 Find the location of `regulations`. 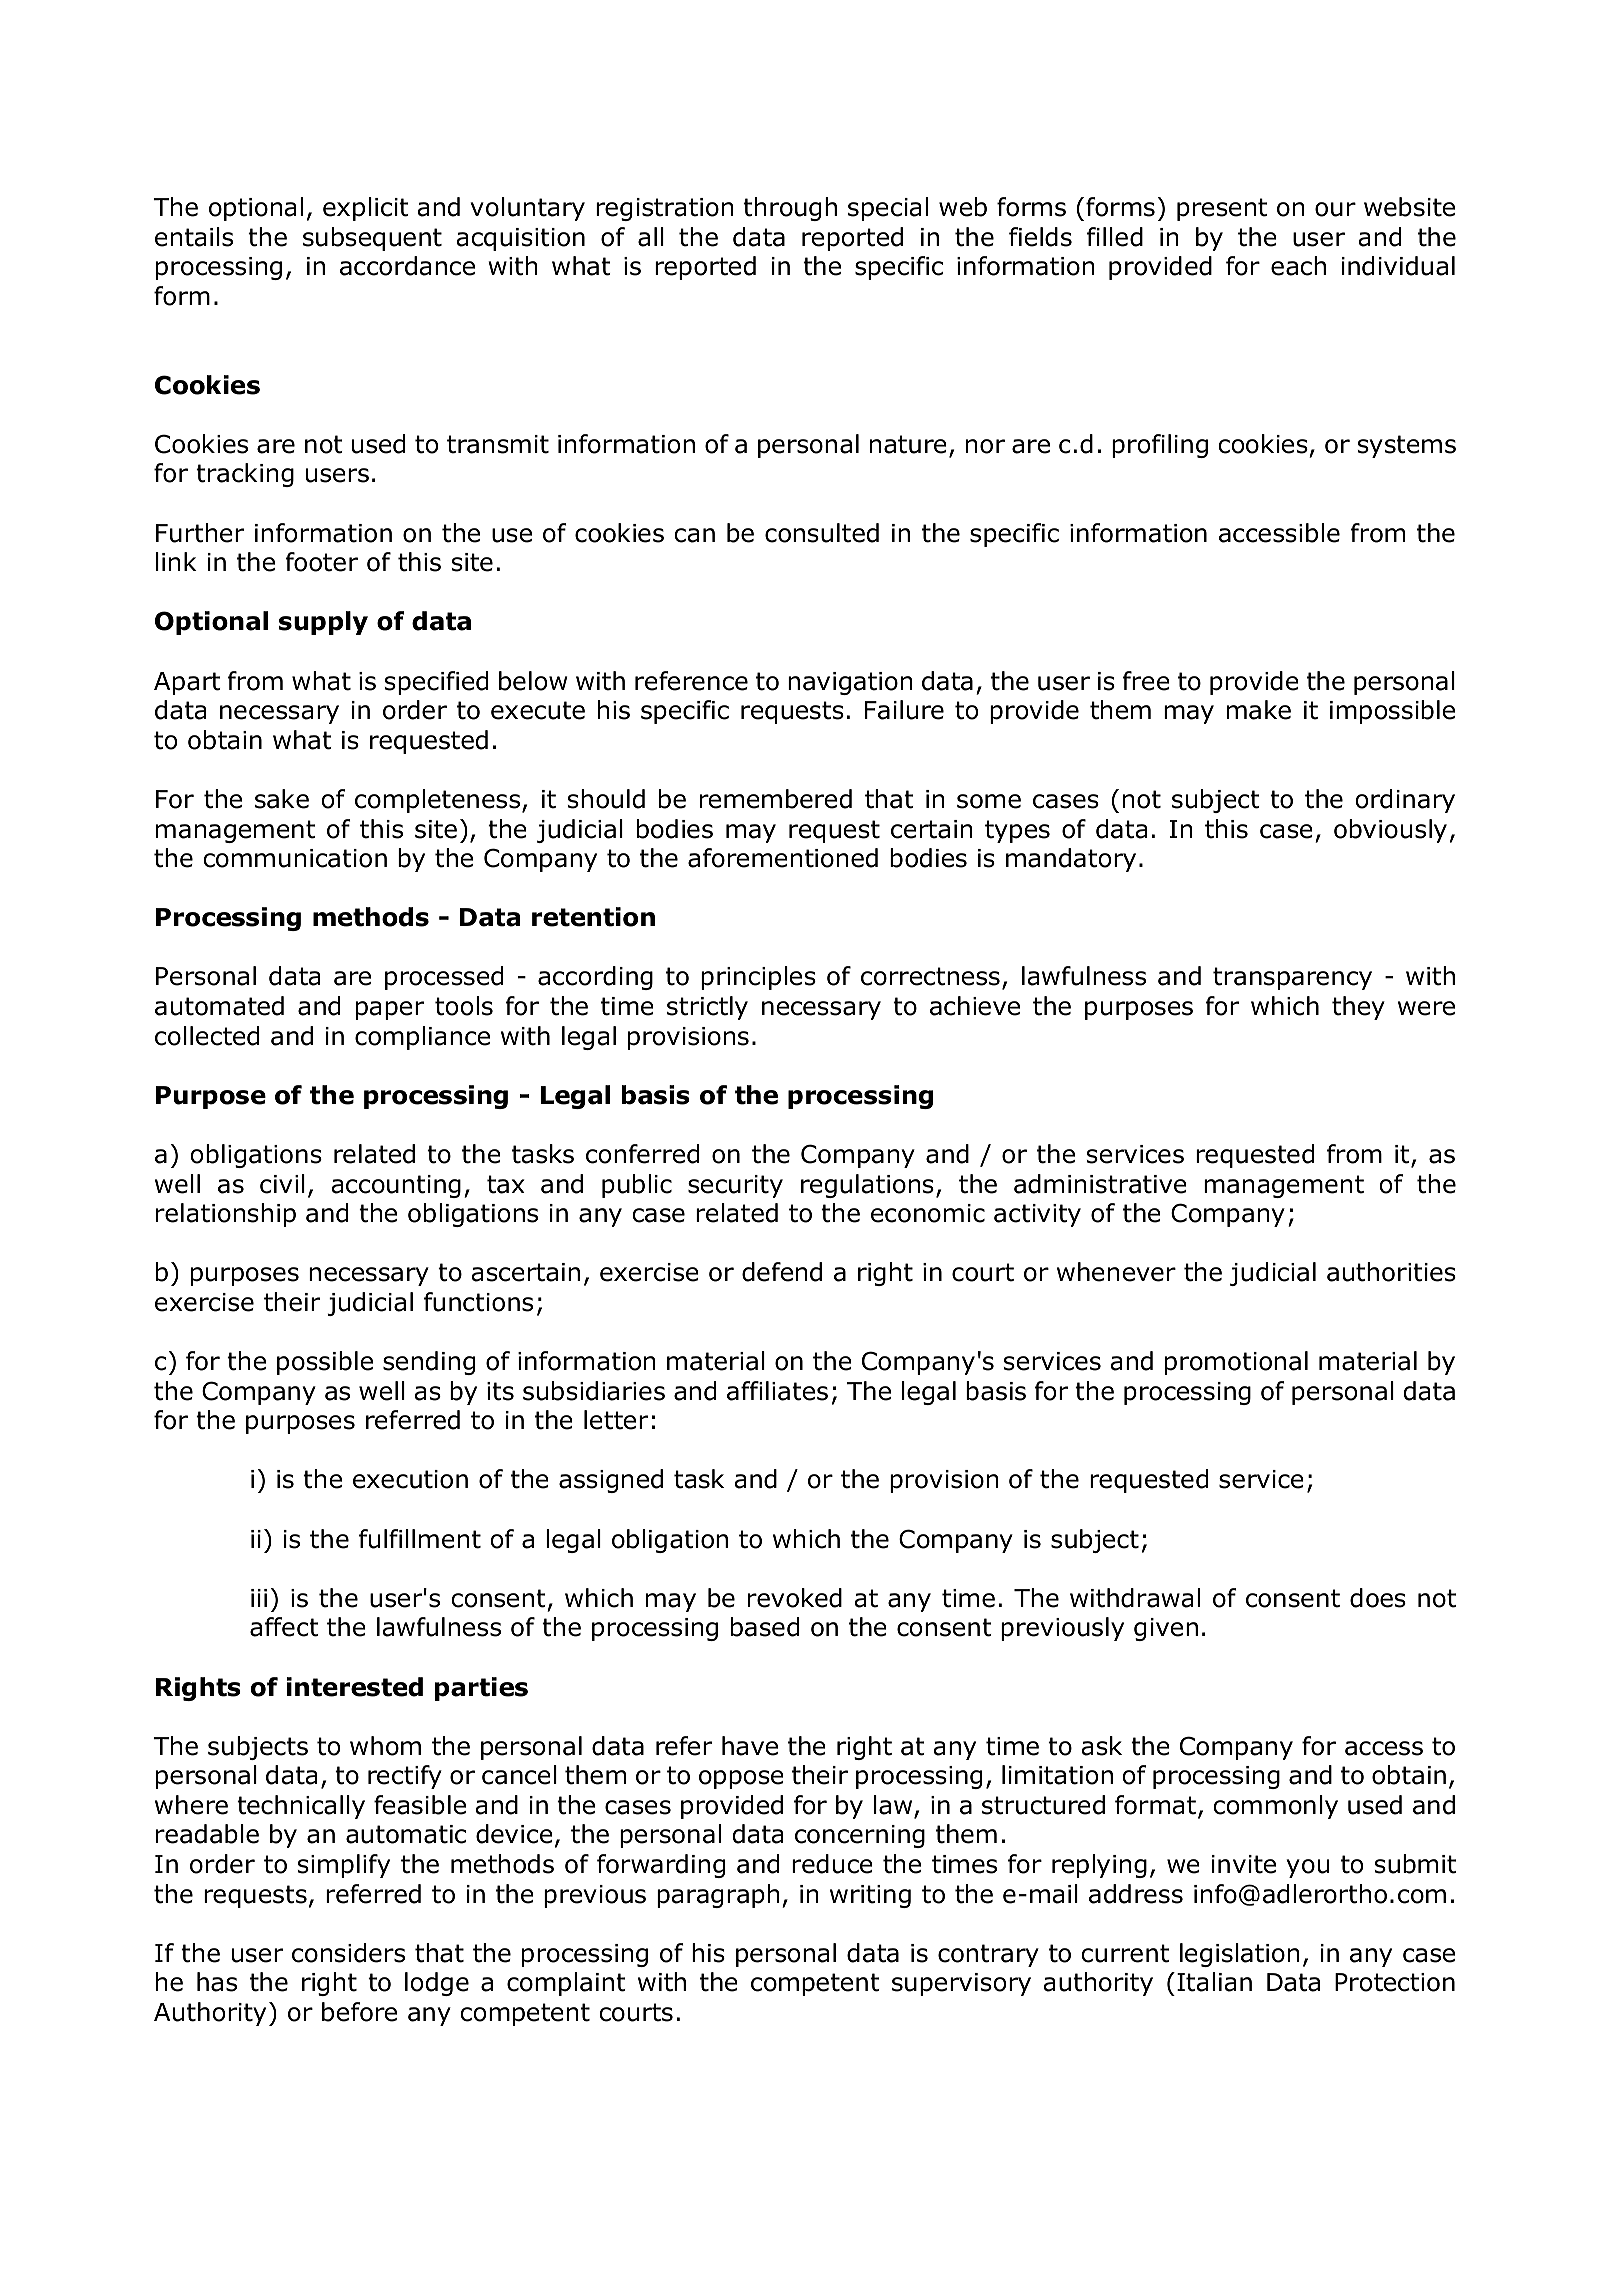

regulations is located at coordinates (867, 1186).
